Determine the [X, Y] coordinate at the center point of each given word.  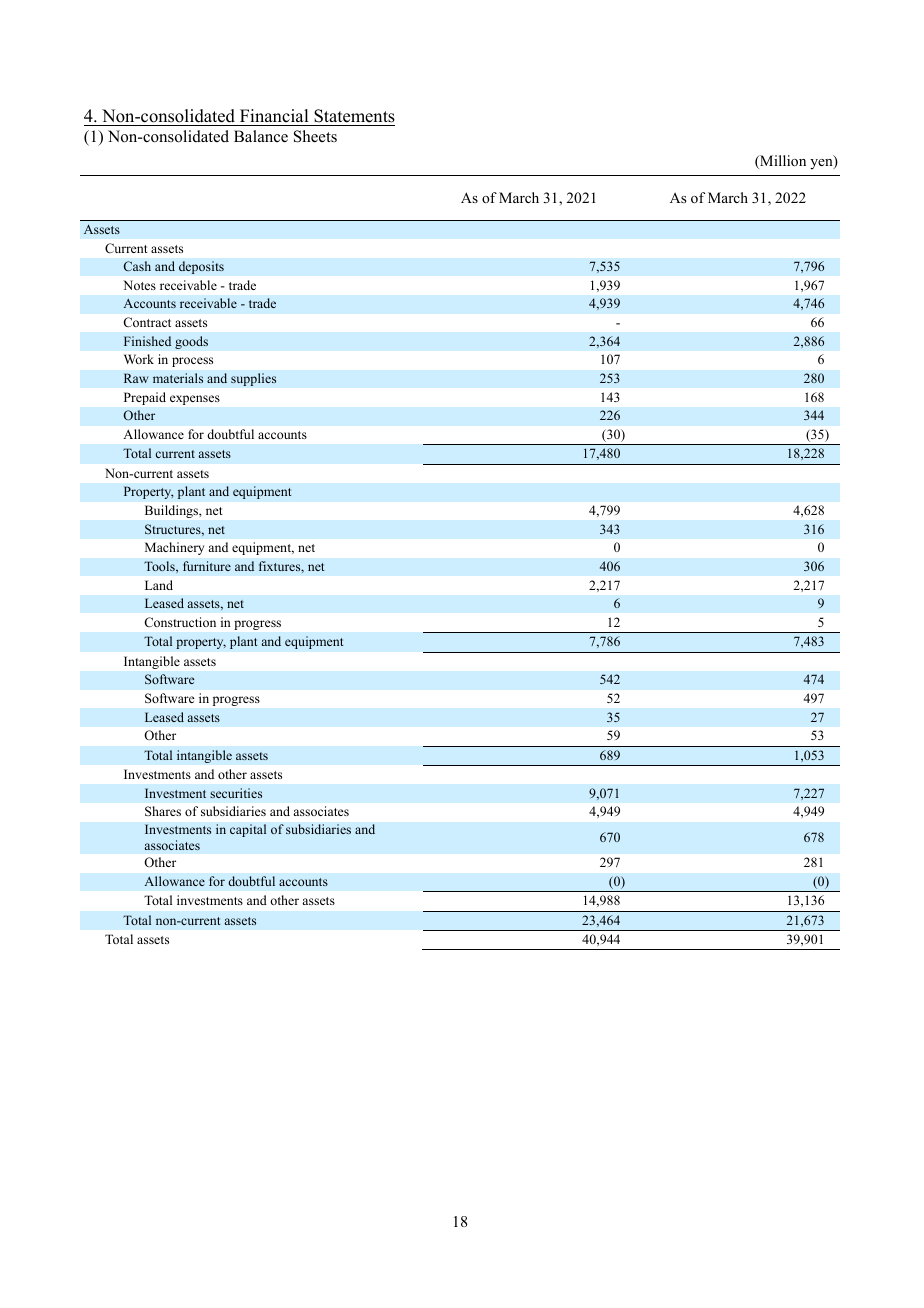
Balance [261, 136]
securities [236, 793]
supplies [254, 379]
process [192, 362]
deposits [201, 267]
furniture [207, 566]
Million [782, 162]
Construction [180, 622]
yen [822, 164]
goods [191, 342]
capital [248, 830]
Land [159, 585]
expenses [195, 400]
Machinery [174, 548]
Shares [163, 811]
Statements [354, 116]
